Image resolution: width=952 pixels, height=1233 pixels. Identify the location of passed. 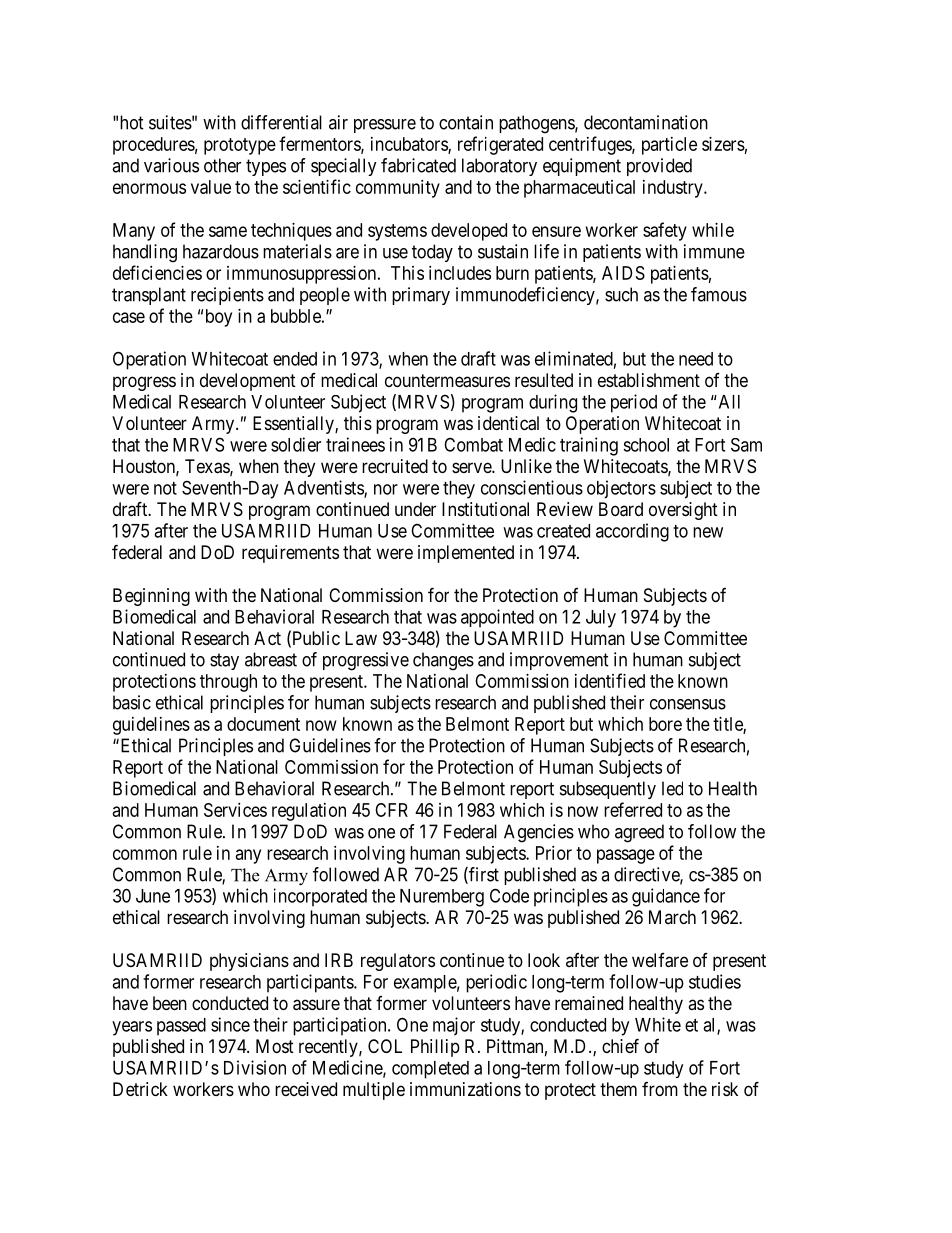
(181, 1027).
